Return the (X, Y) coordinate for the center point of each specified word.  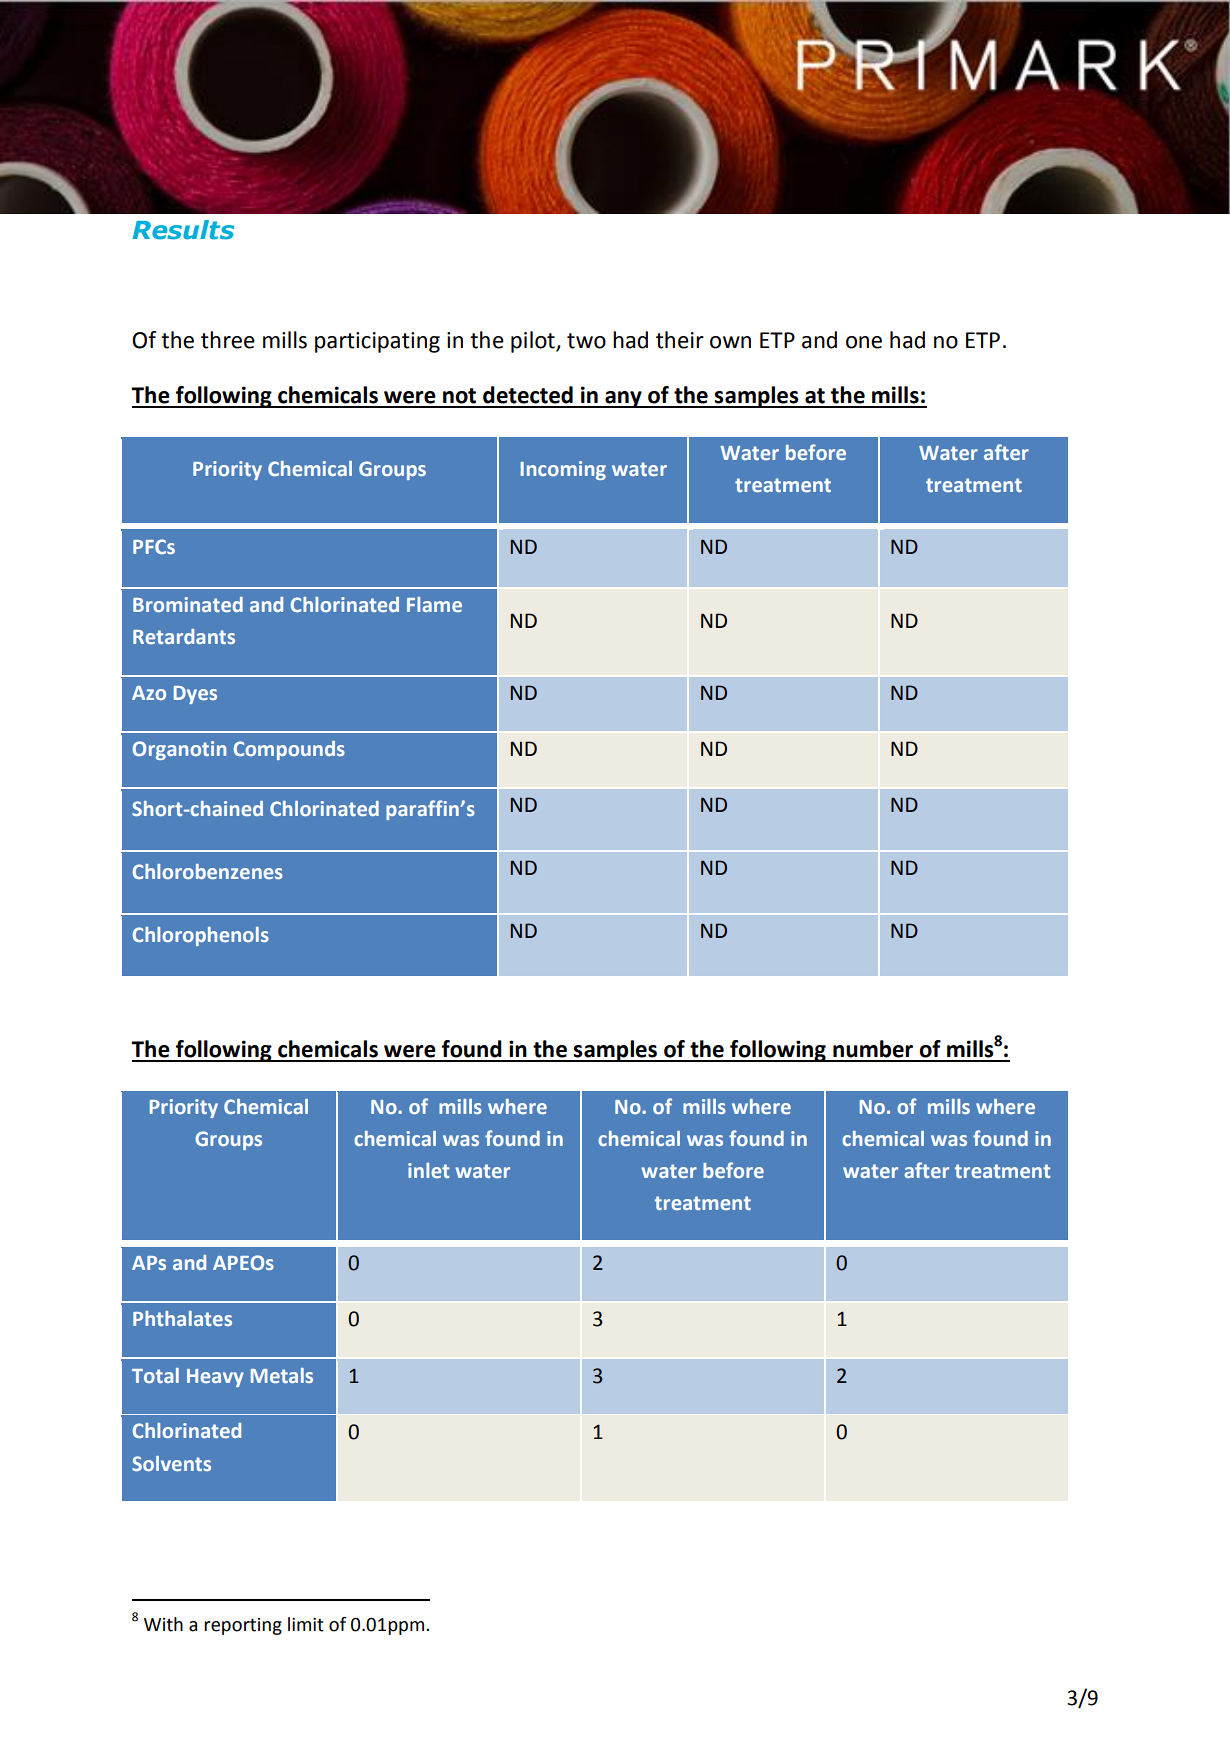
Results (183, 230)
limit (306, 1624)
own (730, 342)
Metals (282, 1375)
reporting (243, 1626)
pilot (534, 342)
